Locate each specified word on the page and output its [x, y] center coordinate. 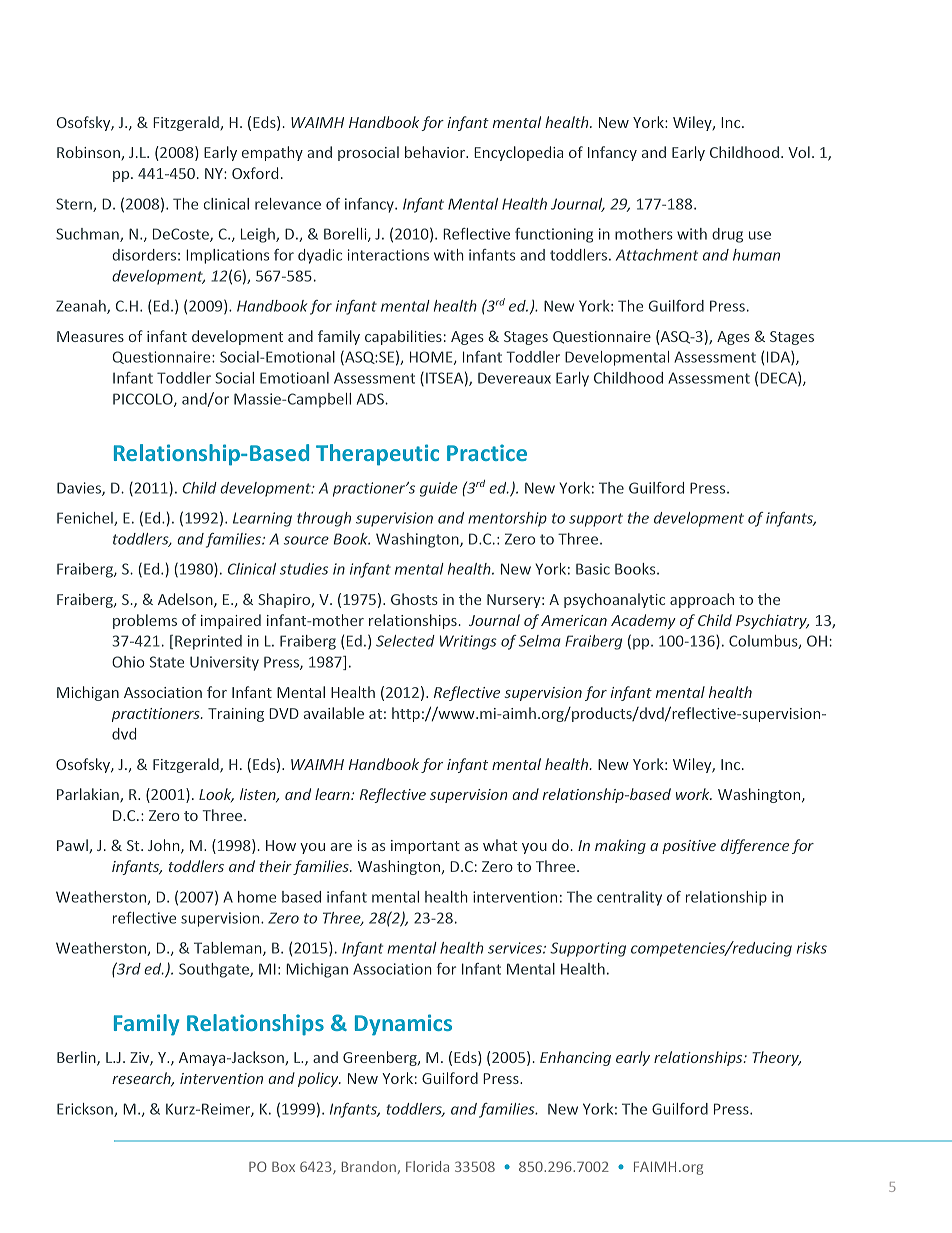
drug [727, 235]
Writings [468, 642]
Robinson [89, 153]
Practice [487, 452]
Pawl [73, 846]
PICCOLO [144, 400]
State [167, 662]
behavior [436, 152]
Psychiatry [772, 621]
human [756, 255]
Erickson [86, 1110]
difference [755, 846]
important [425, 847]
